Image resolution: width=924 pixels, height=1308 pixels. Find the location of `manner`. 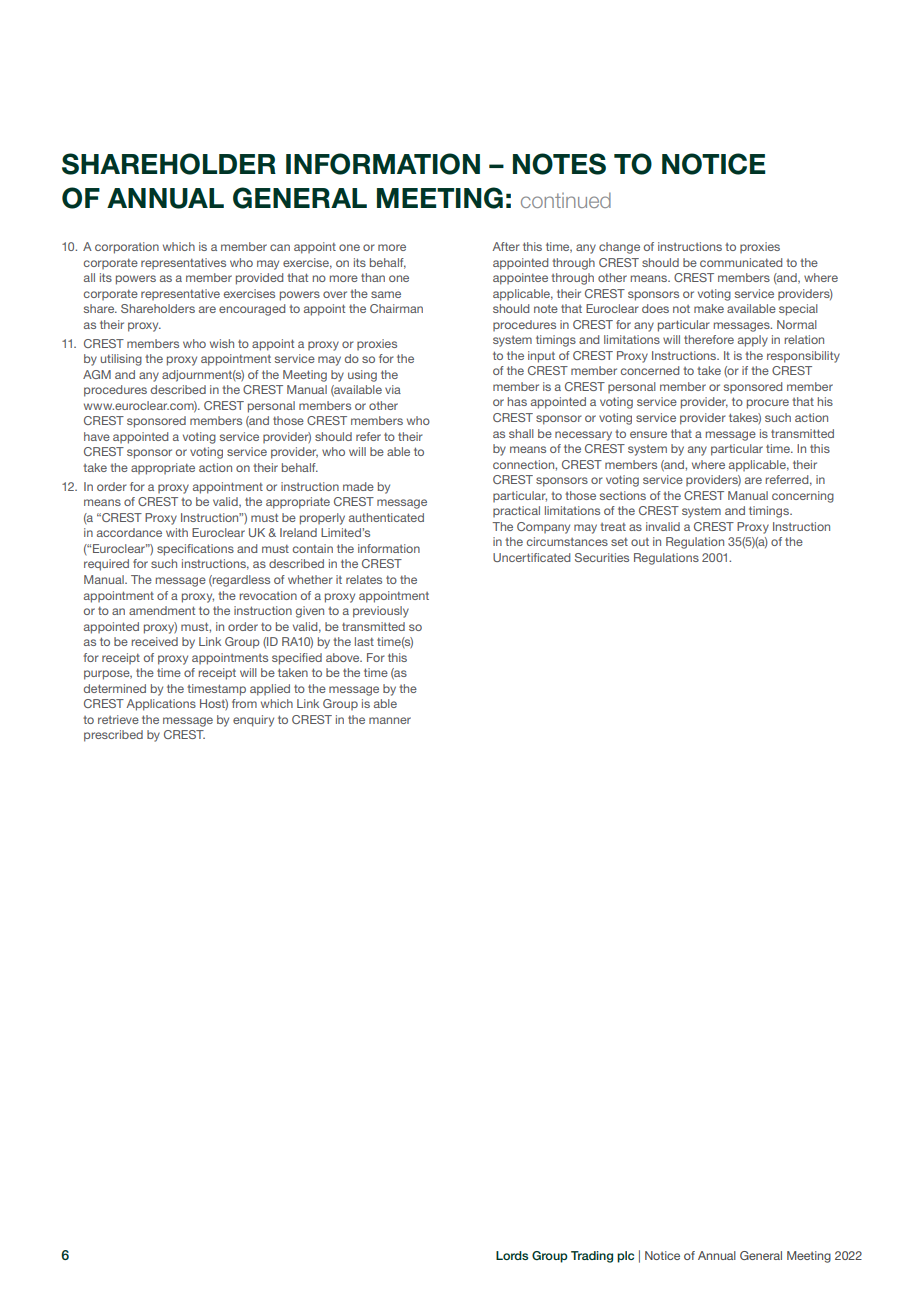

manner is located at coordinates (390, 720).
